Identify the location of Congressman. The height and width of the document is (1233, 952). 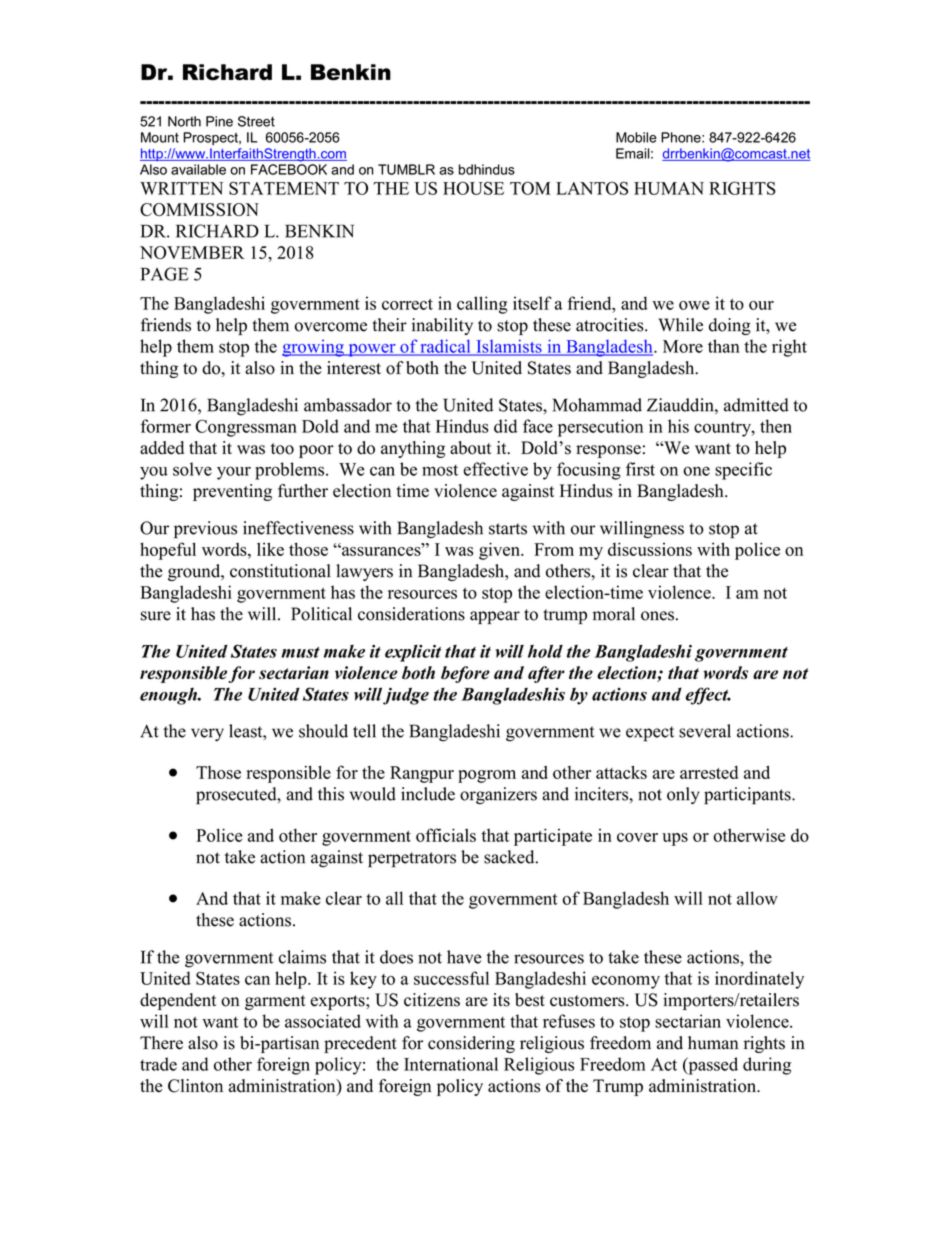
(246, 428).
